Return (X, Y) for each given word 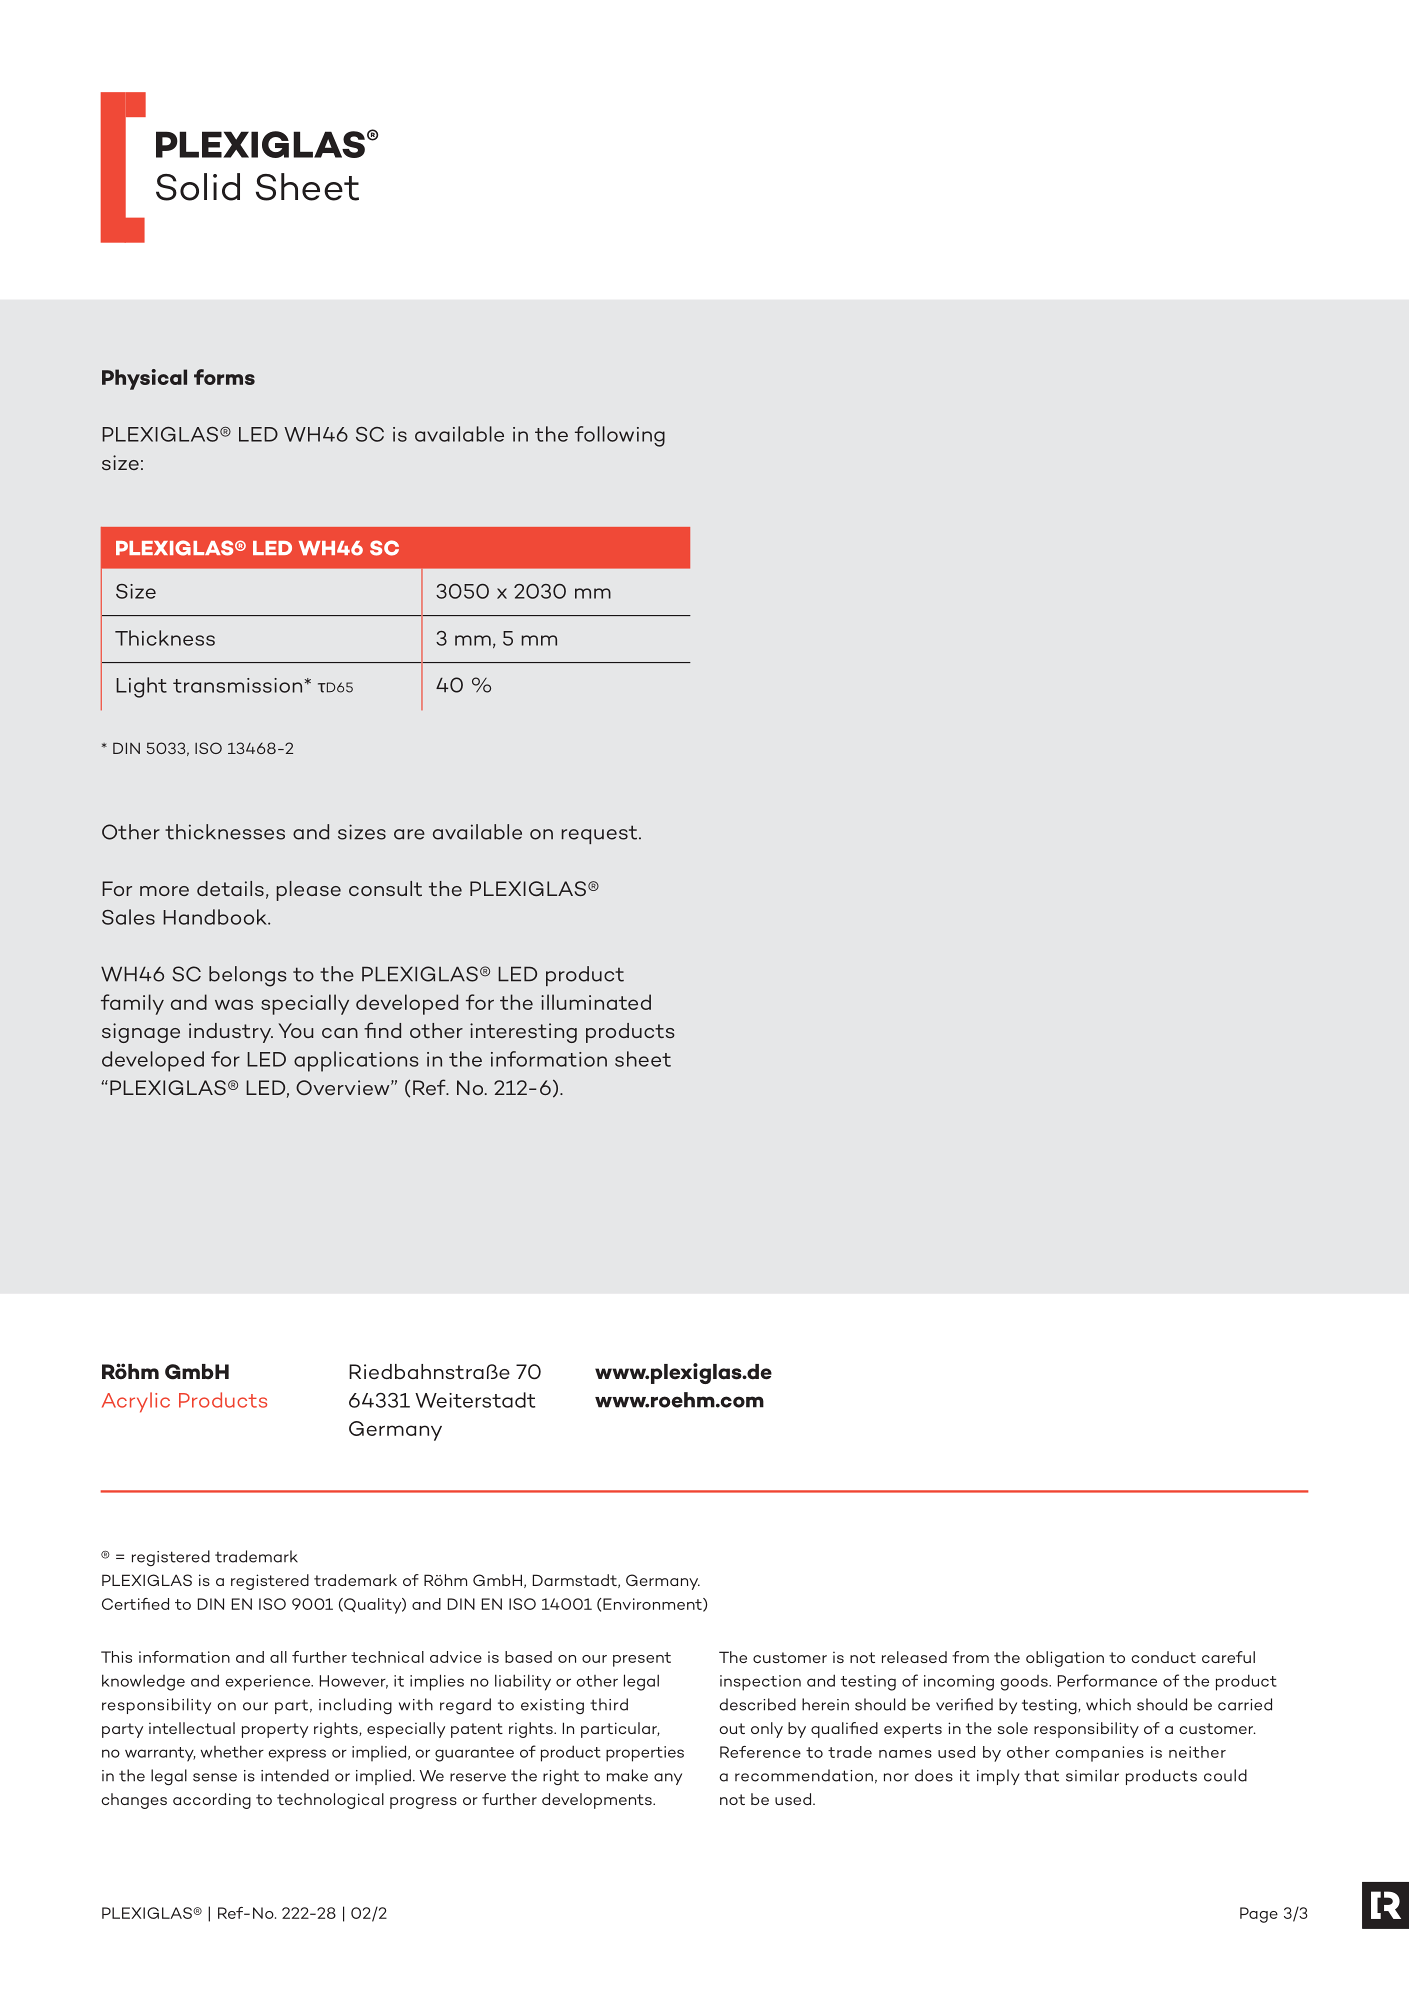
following (620, 436)
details (230, 888)
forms (224, 377)
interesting (523, 1033)
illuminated (596, 1002)
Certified (135, 1604)
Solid (198, 187)
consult (385, 888)
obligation (1065, 1659)
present (642, 1659)
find (382, 1030)
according (212, 1801)
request (600, 834)
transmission (237, 685)
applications (356, 1061)
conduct (1163, 1657)
